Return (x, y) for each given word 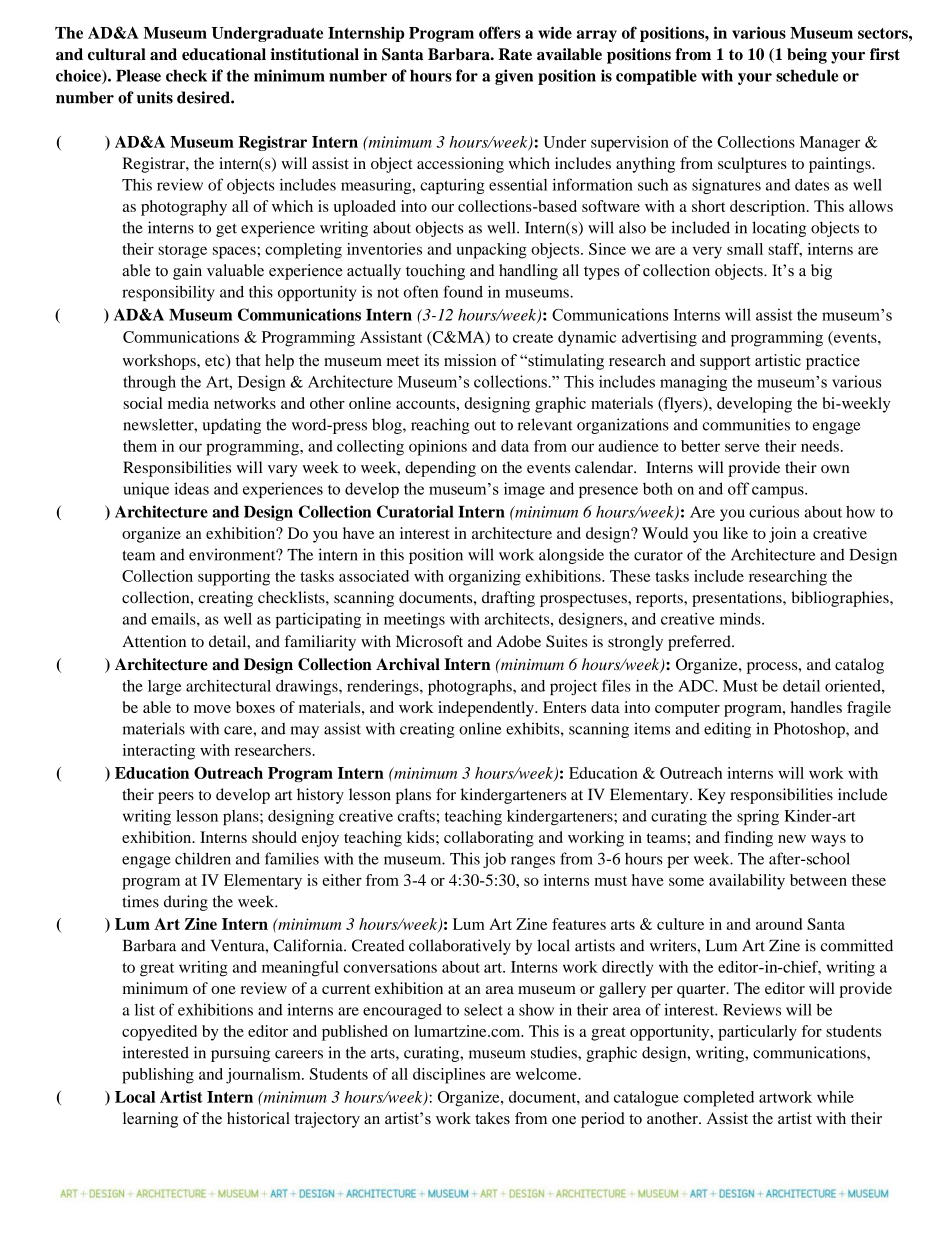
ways (828, 841)
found (463, 291)
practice (833, 362)
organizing (485, 578)
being (807, 56)
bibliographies (841, 599)
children (203, 858)
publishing (158, 1076)
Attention (154, 641)
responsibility (168, 293)
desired (204, 97)
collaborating (489, 839)
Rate (515, 54)
